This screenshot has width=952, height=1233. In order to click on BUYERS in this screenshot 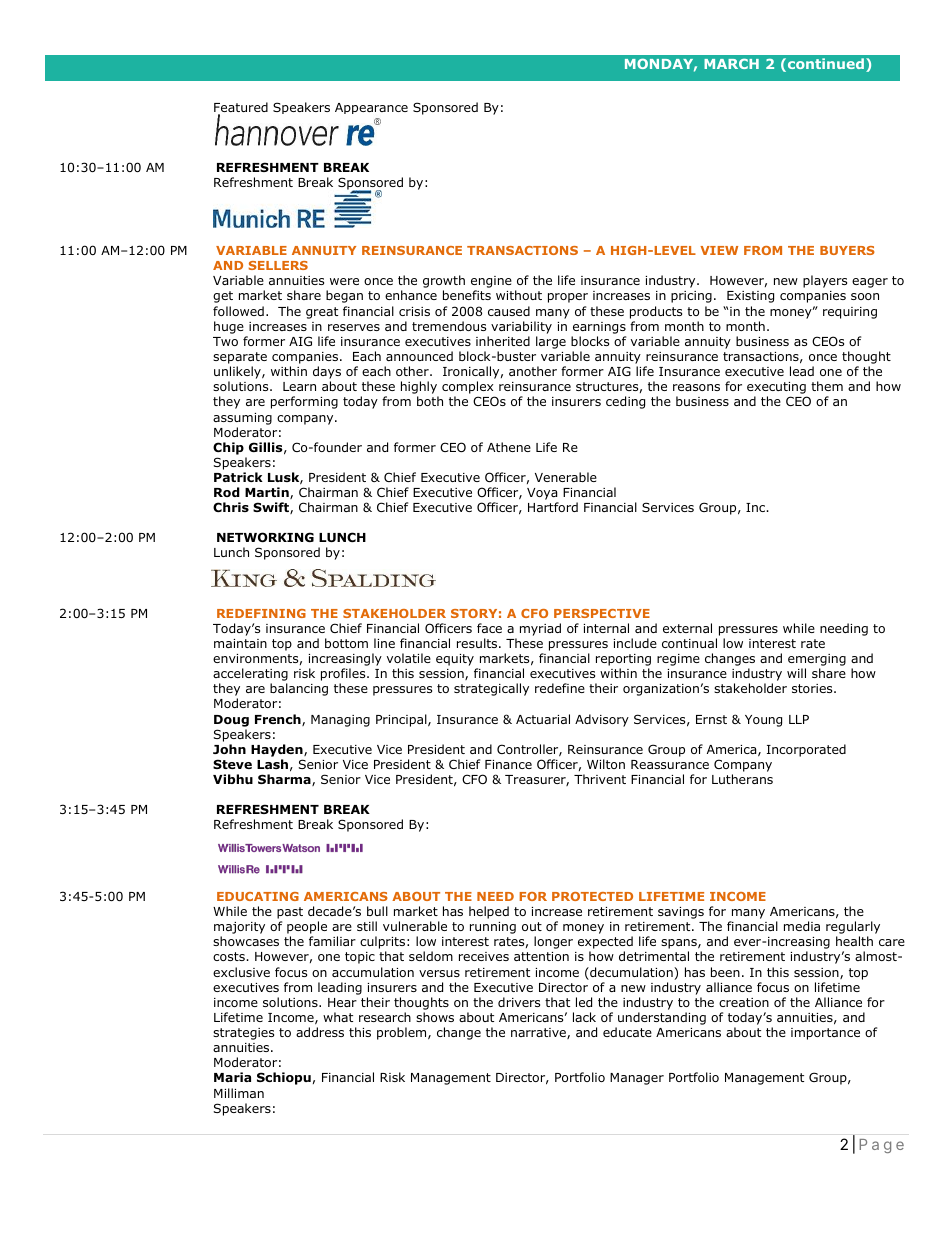, I will do `click(847, 250)`.
